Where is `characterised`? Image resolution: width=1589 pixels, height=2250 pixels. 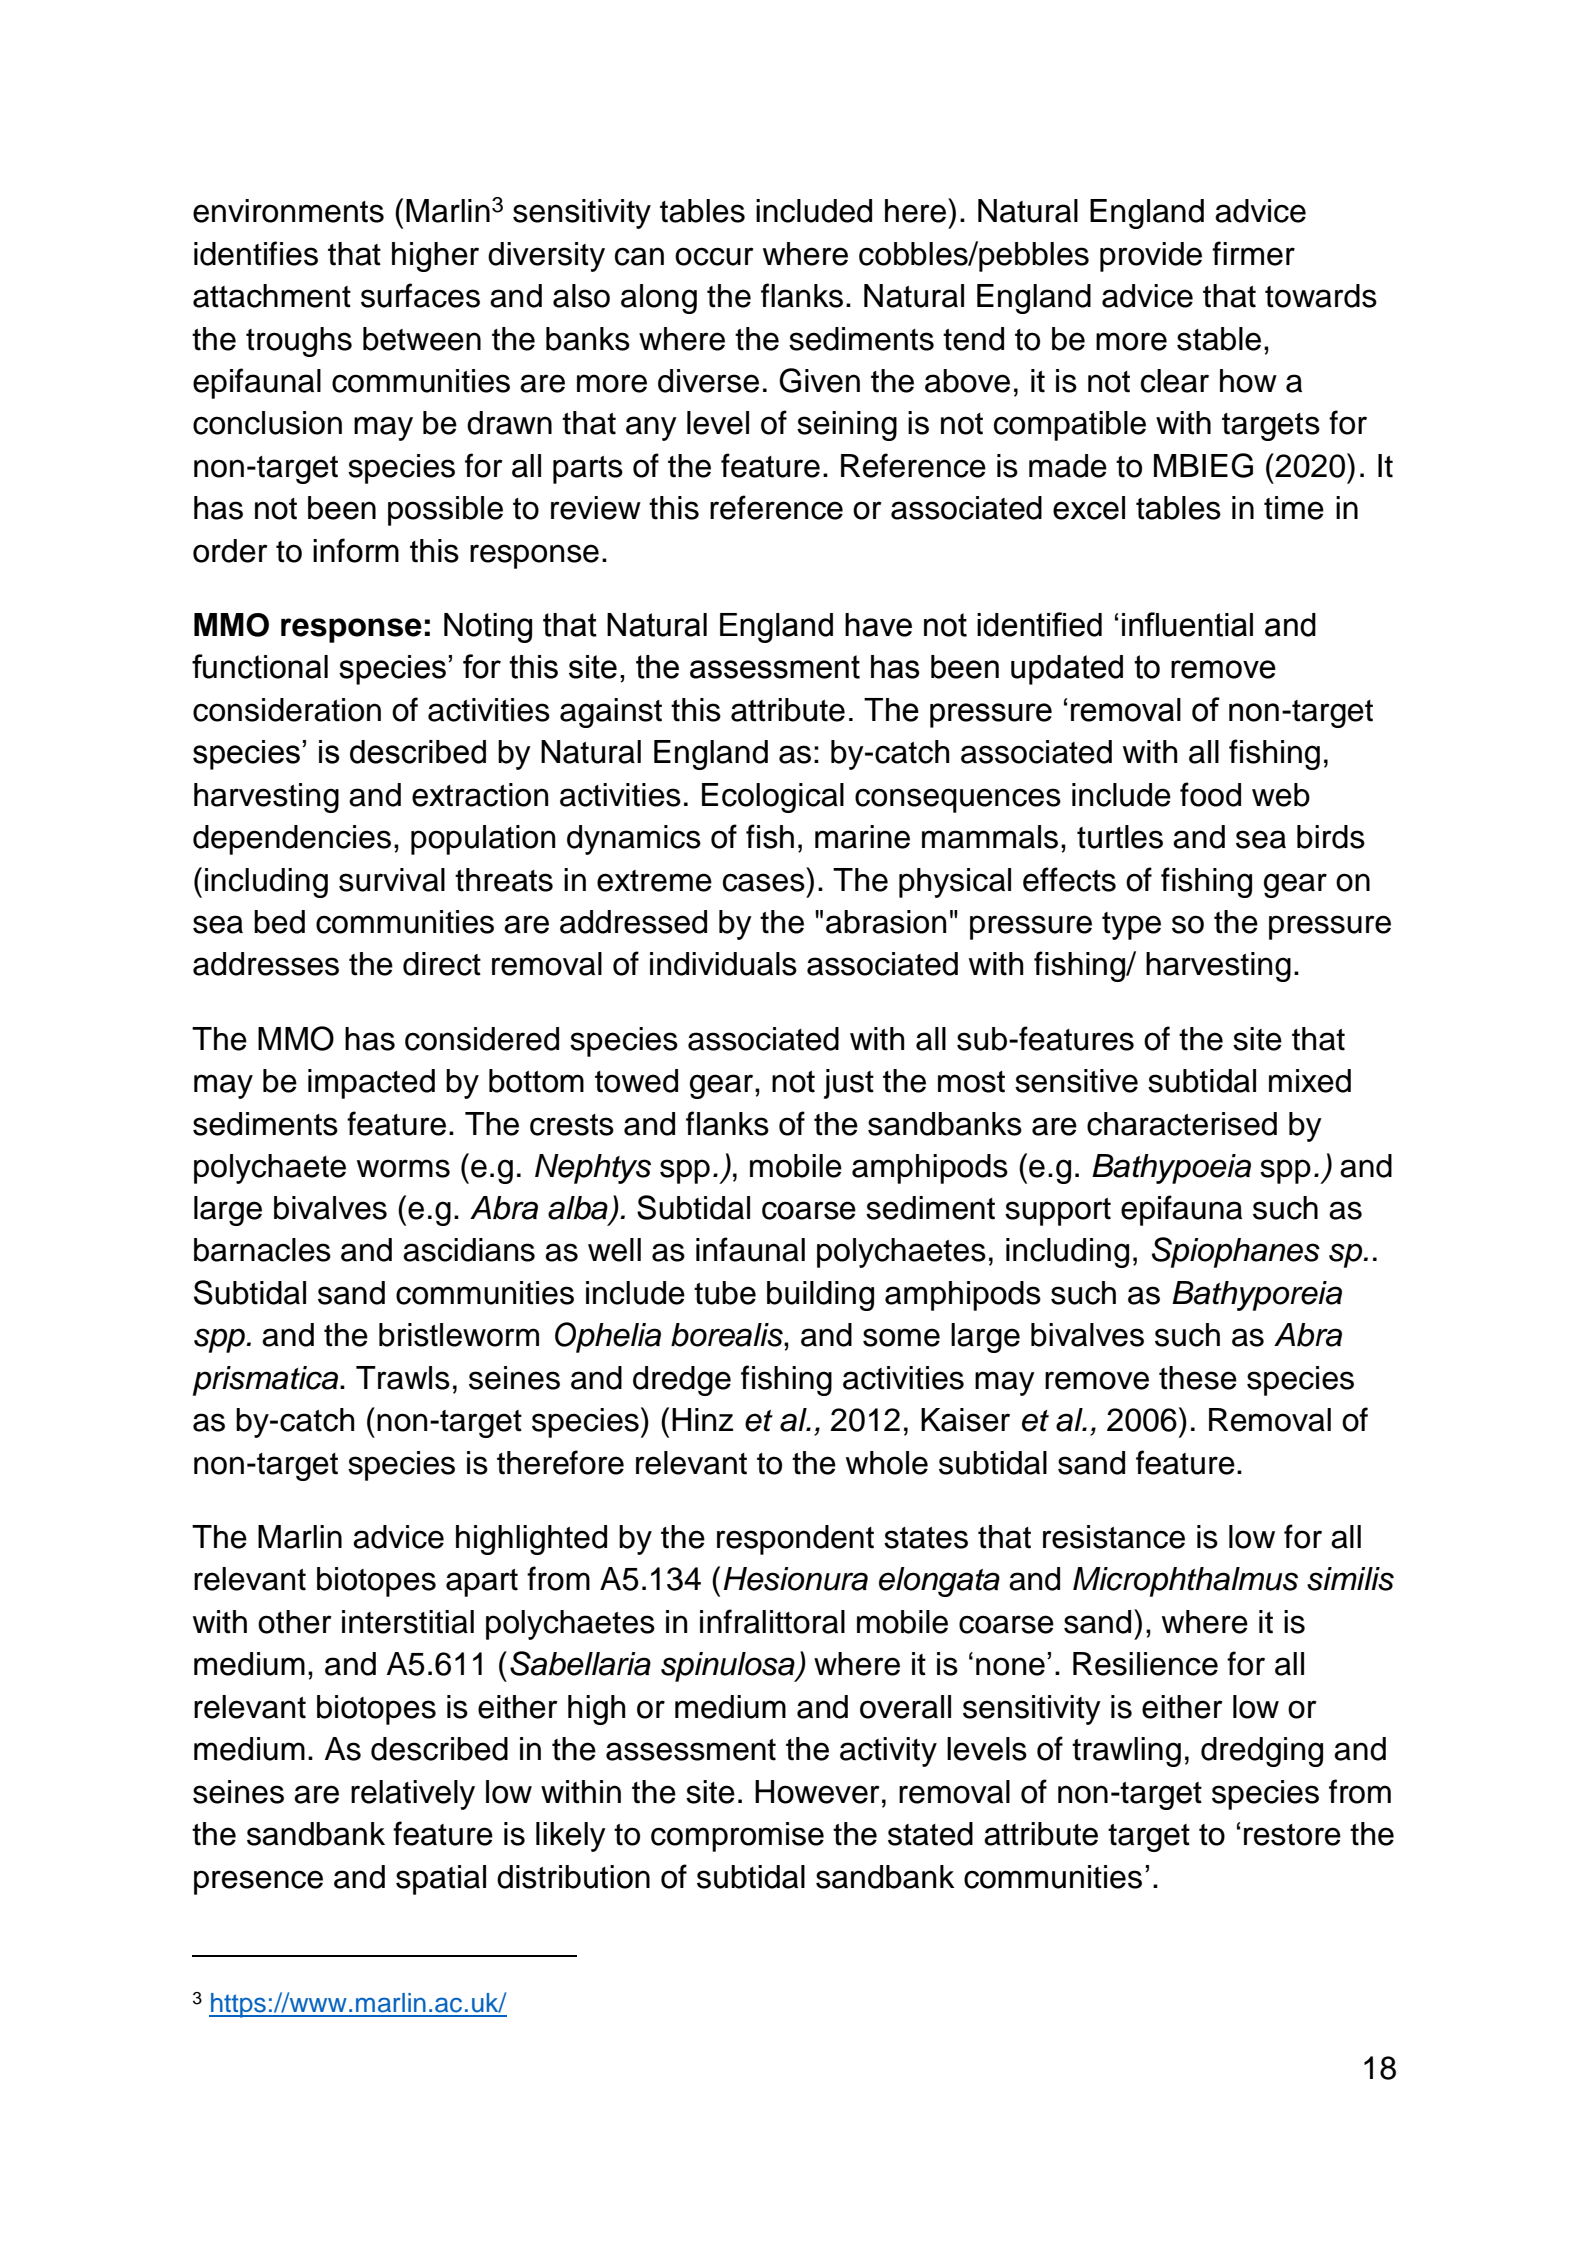
characterised is located at coordinates (1182, 1124).
